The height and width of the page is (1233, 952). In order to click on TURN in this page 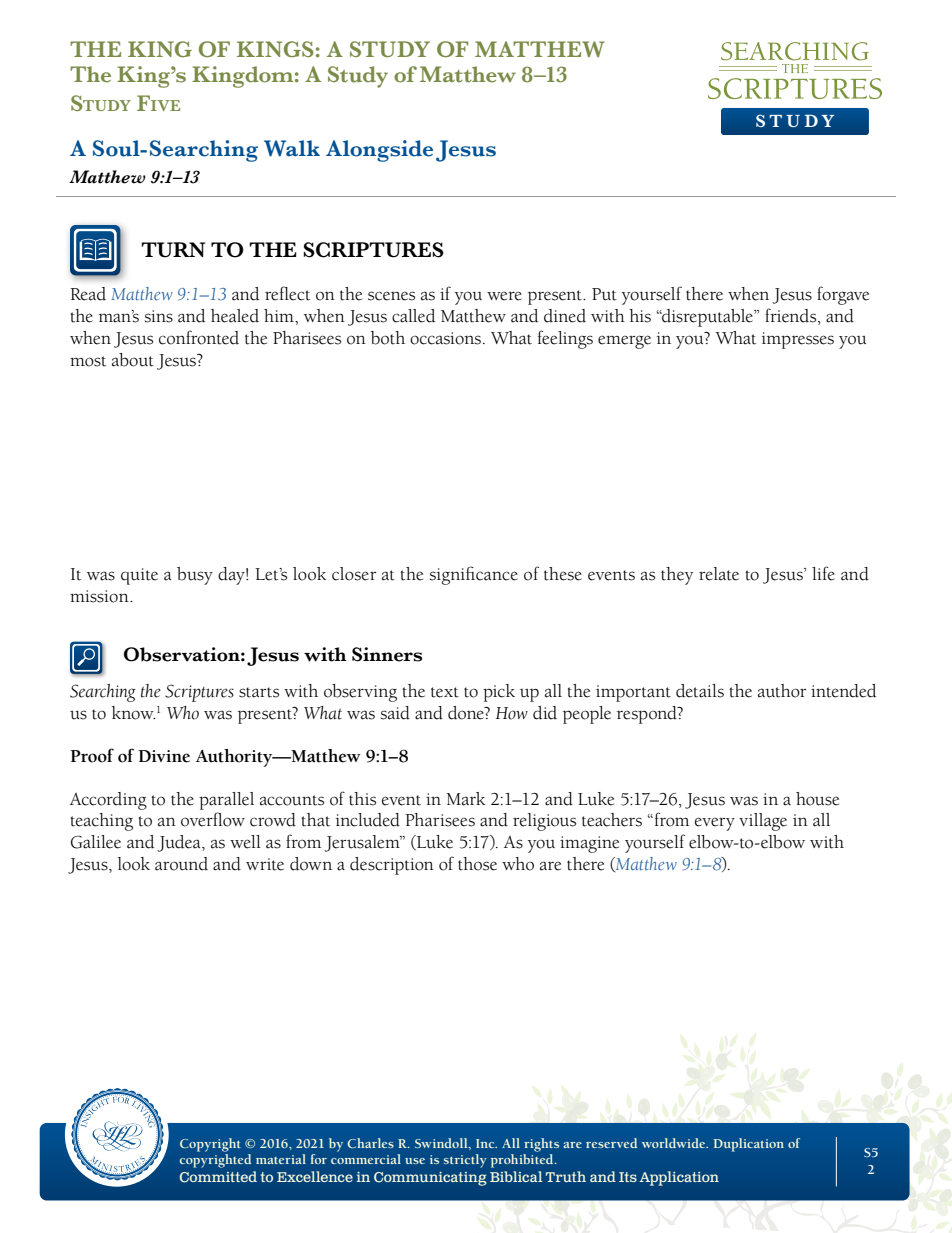, I will do `click(173, 250)`.
